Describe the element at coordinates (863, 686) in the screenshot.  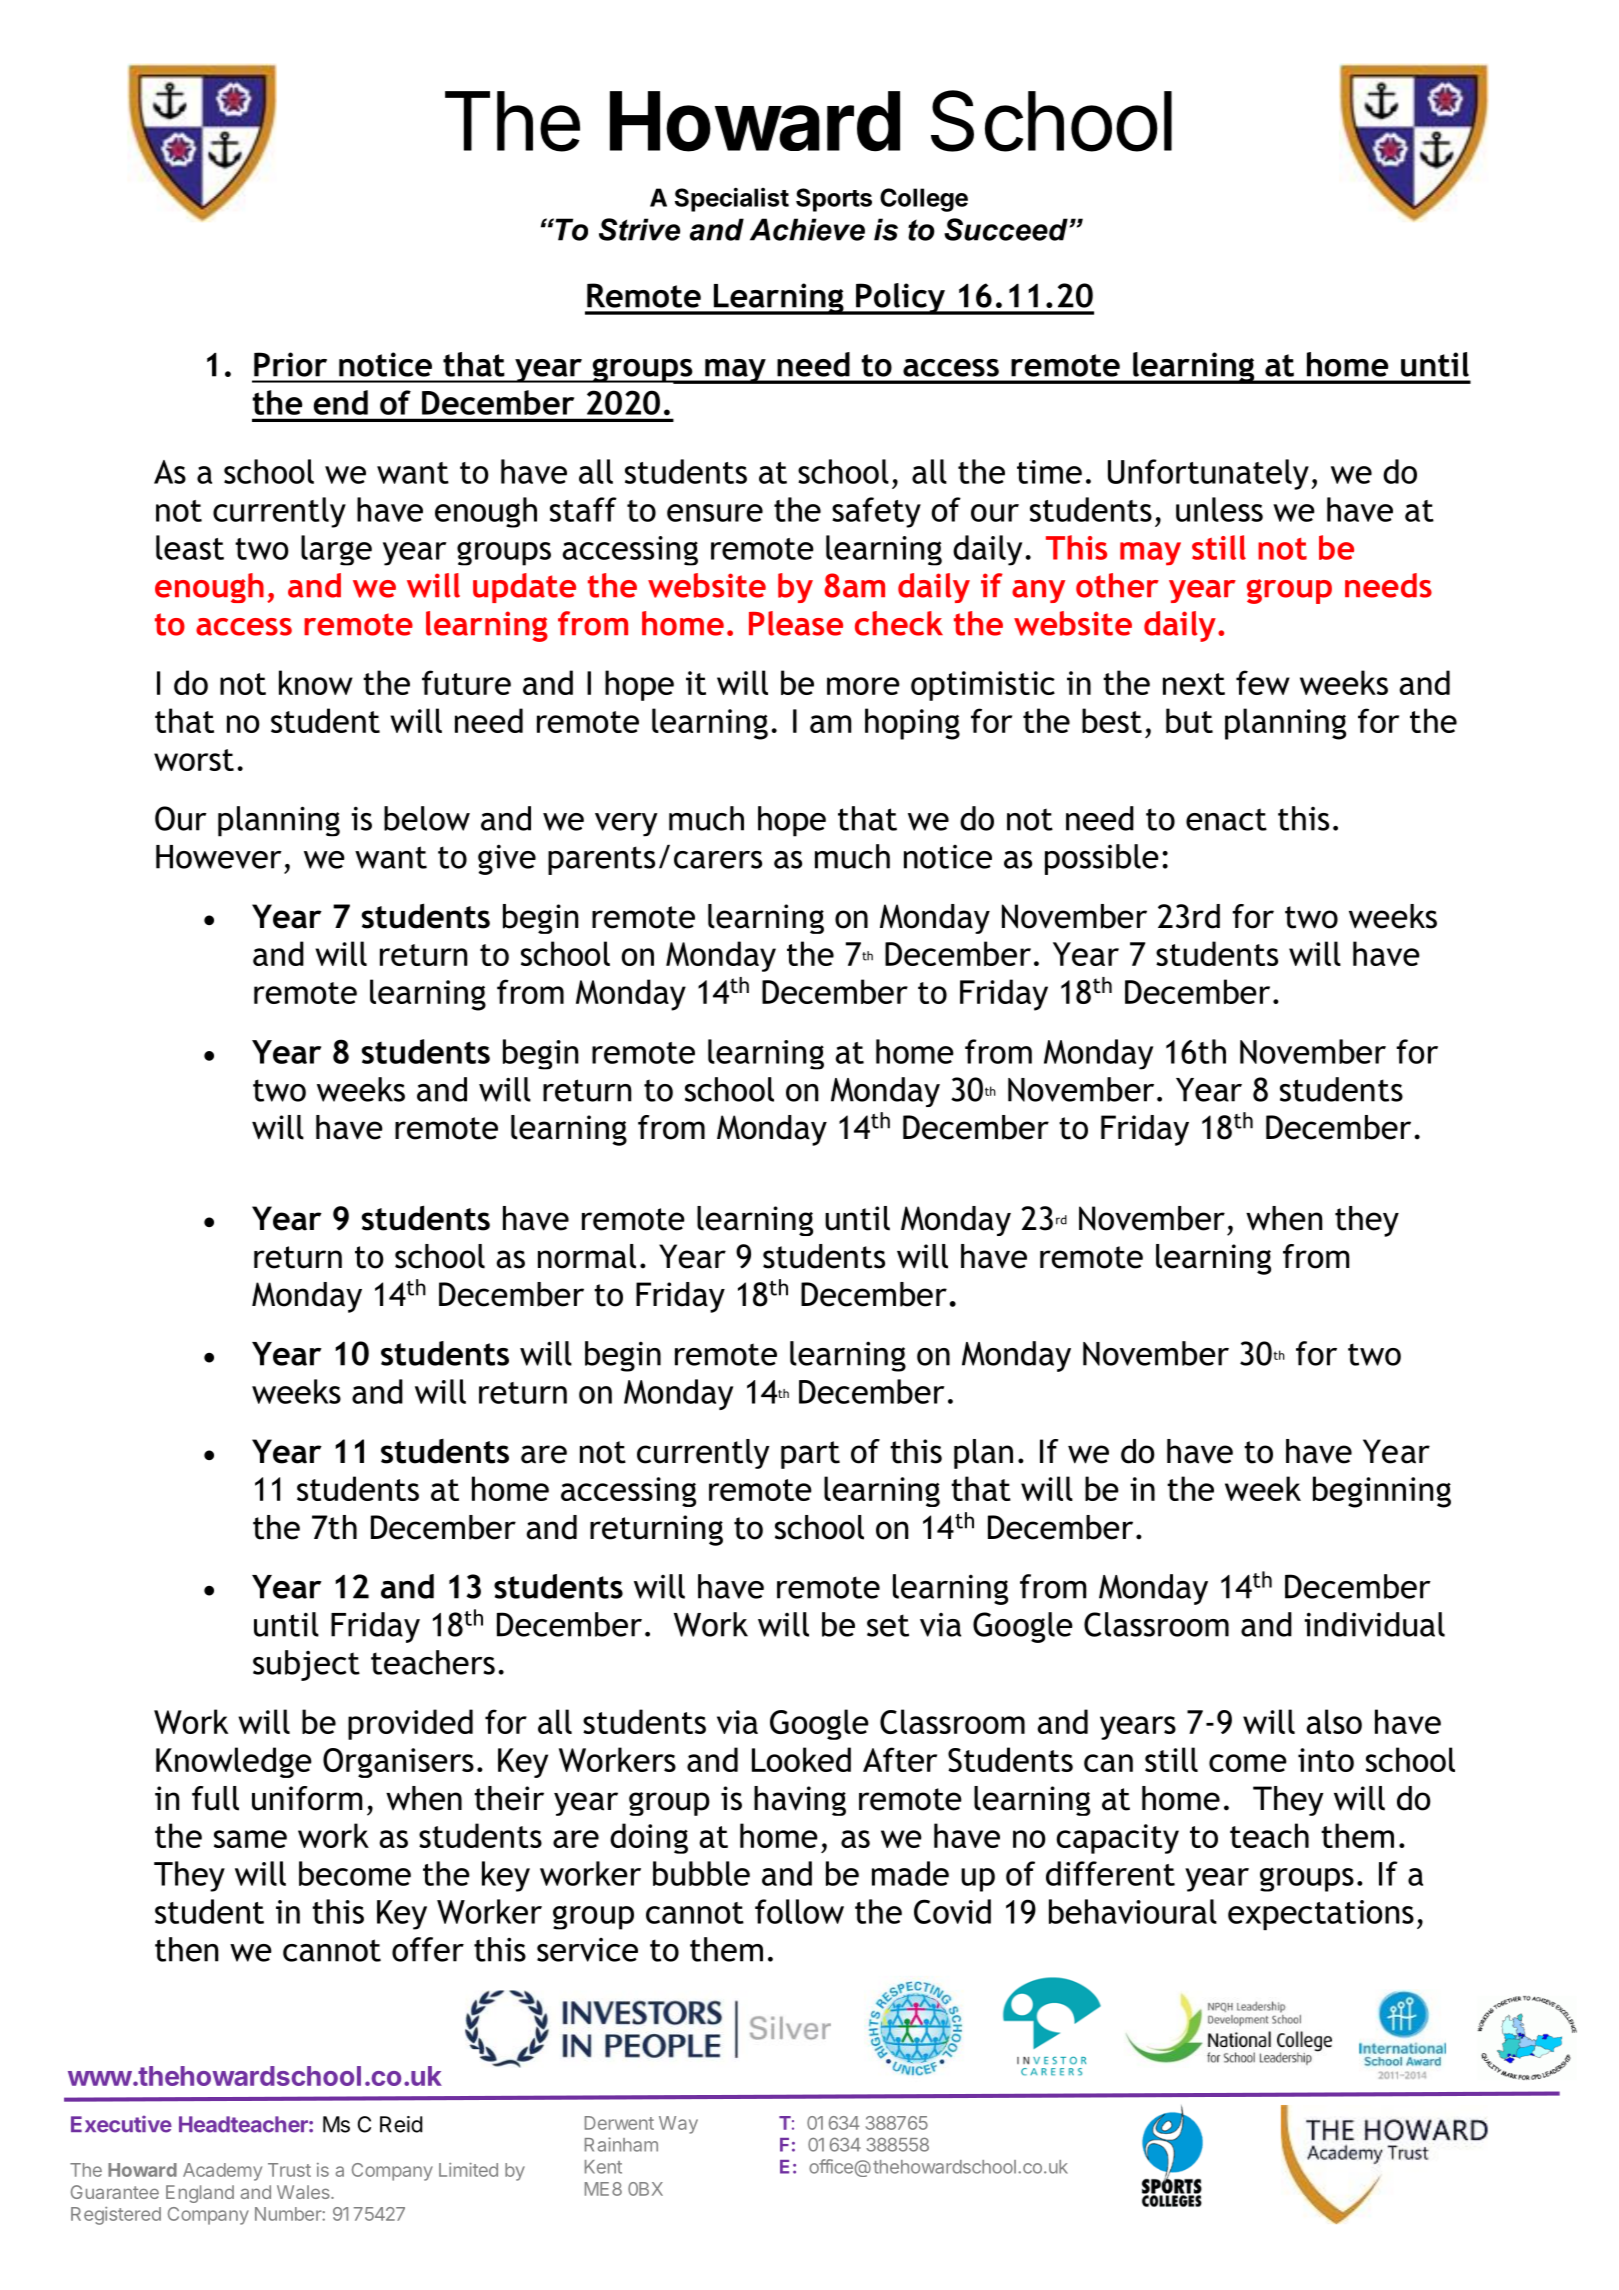
I see `more` at that location.
